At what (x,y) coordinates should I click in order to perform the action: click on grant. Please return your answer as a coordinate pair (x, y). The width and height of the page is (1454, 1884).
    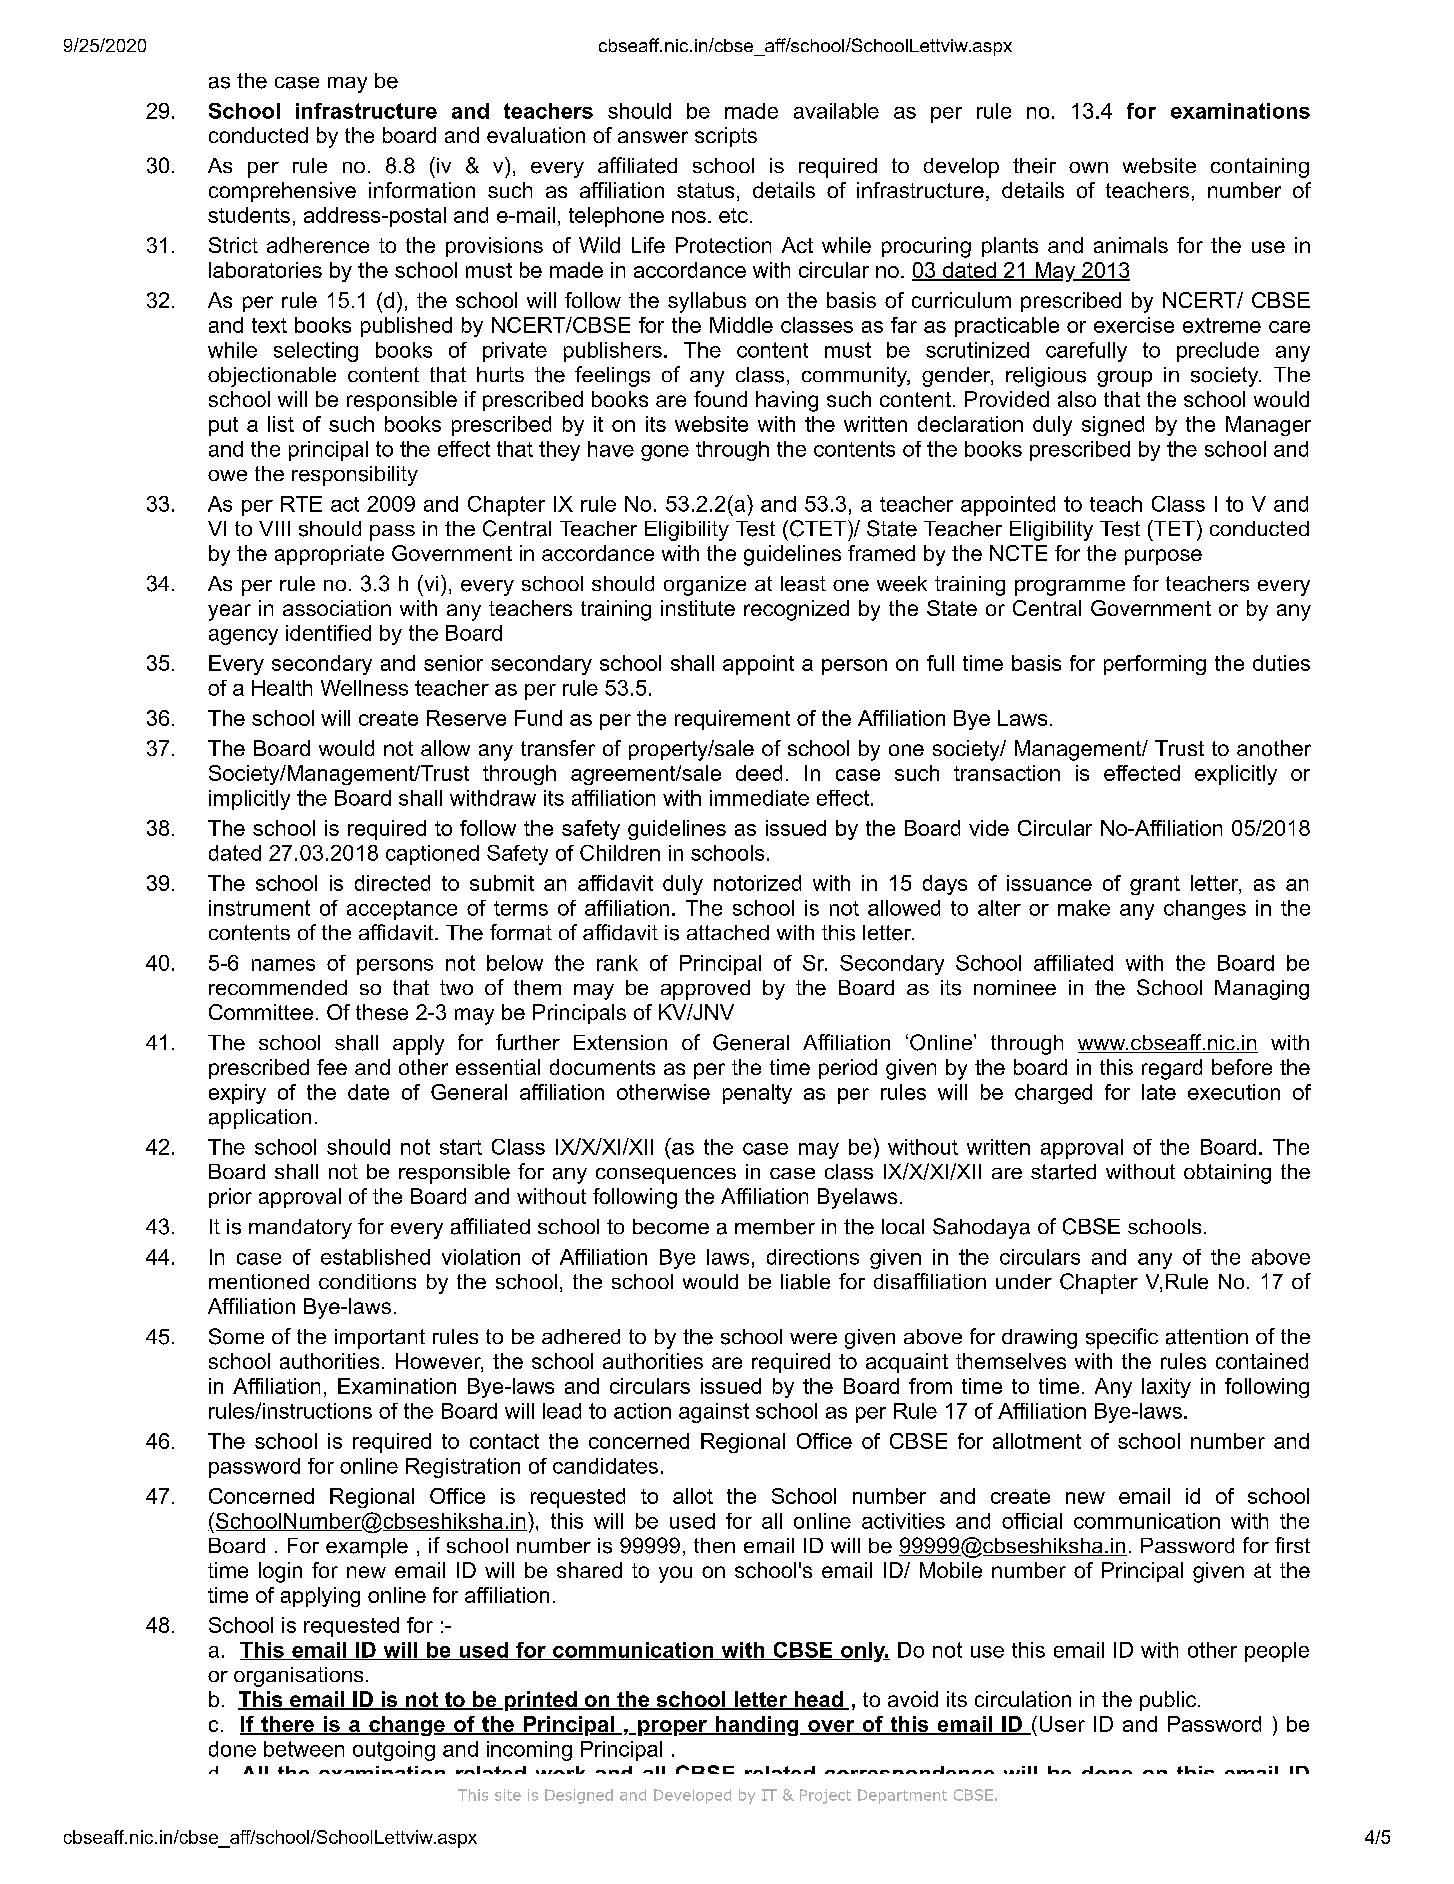
    Looking at the image, I should click on (1155, 885).
